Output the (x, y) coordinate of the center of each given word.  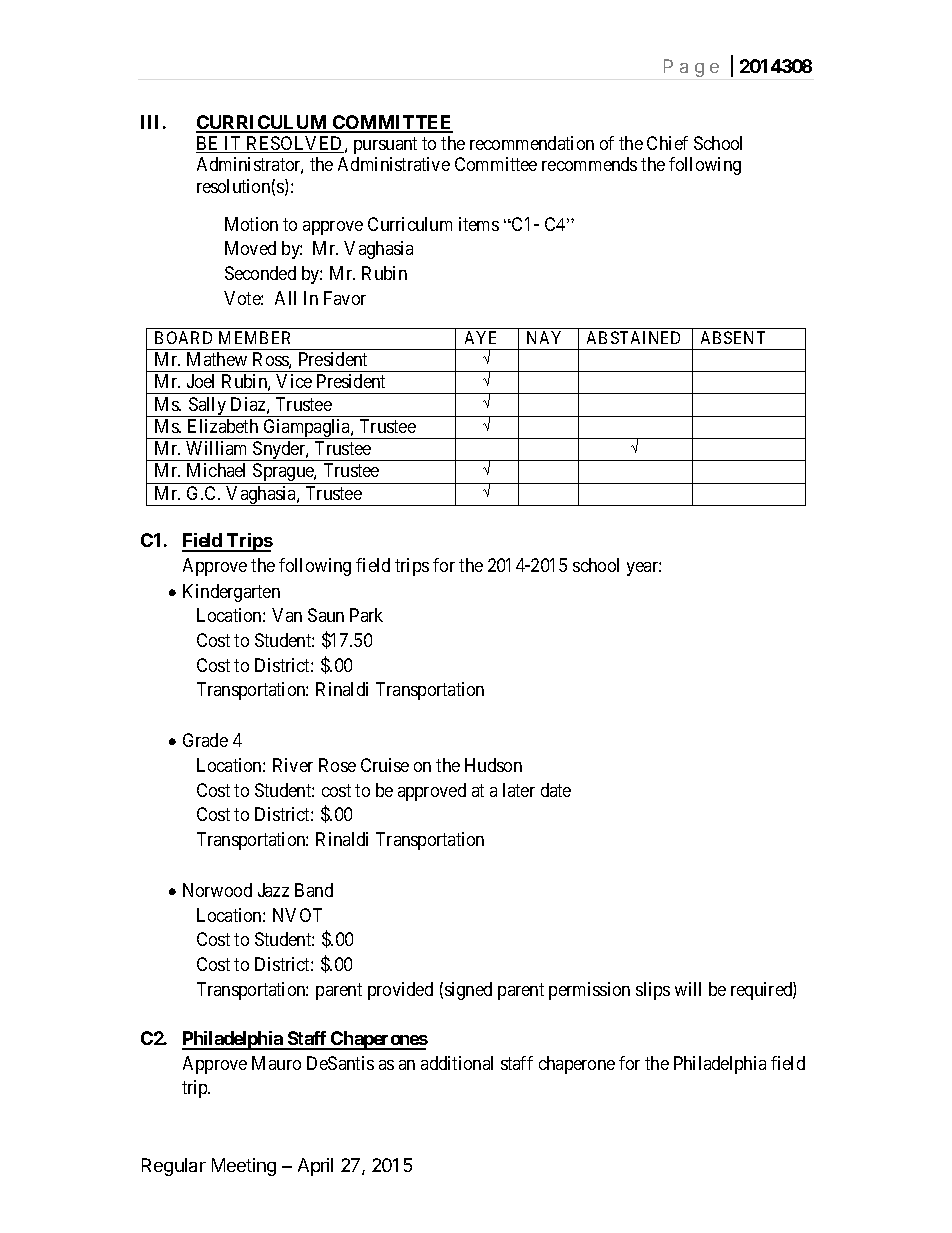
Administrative (394, 164)
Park (366, 615)
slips (653, 991)
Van (287, 615)
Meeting (244, 1167)
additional (457, 1063)
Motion (251, 224)
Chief (667, 143)
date (556, 790)
